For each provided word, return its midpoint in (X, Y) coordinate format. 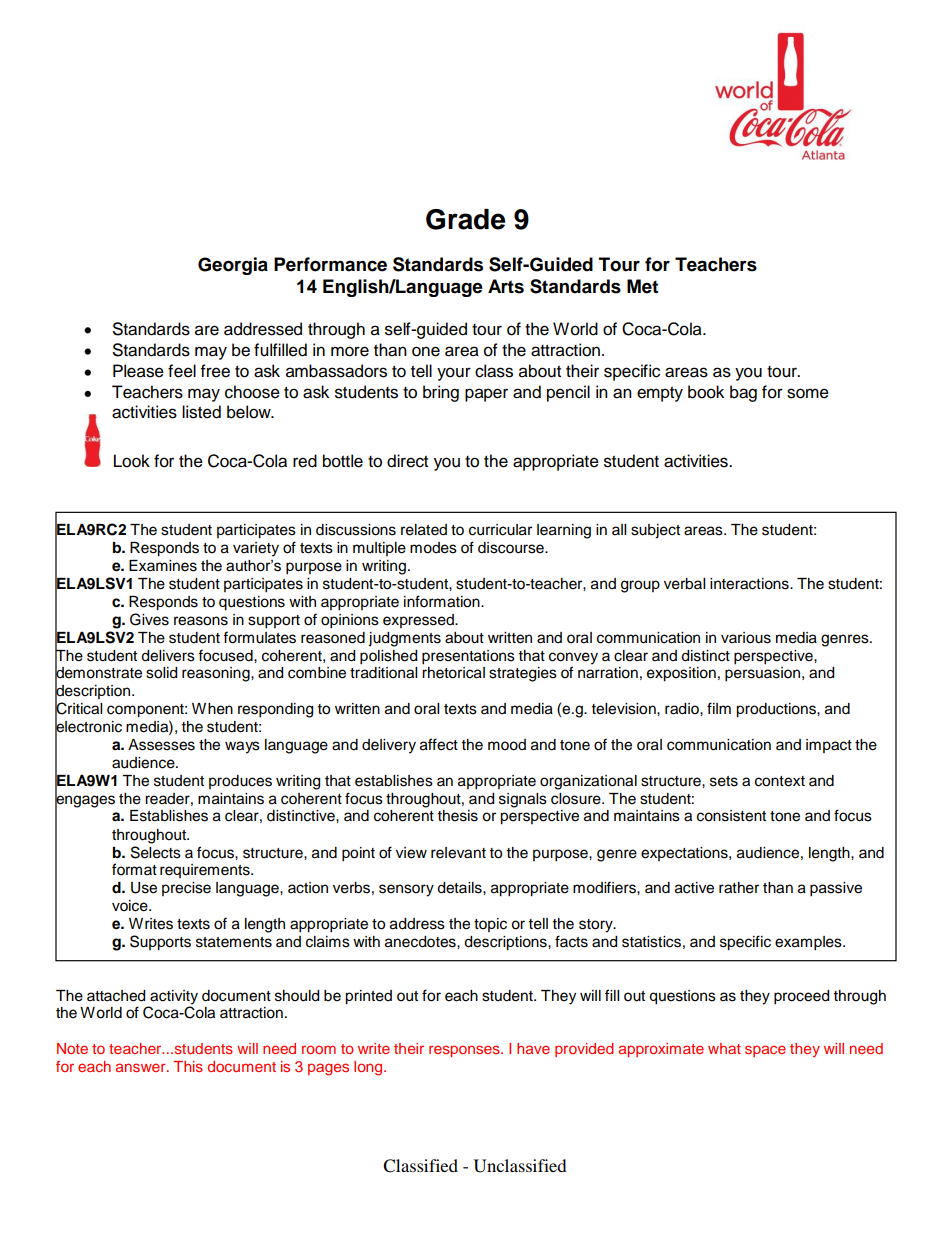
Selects (156, 852)
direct (407, 461)
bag (743, 393)
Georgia (233, 266)
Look (132, 461)
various (746, 638)
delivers (168, 656)
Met (642, 286)
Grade (465, 219)
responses (465, 1051)
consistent (731, 816)
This (188, 1066)
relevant (458, 853)
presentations (468, 657)
